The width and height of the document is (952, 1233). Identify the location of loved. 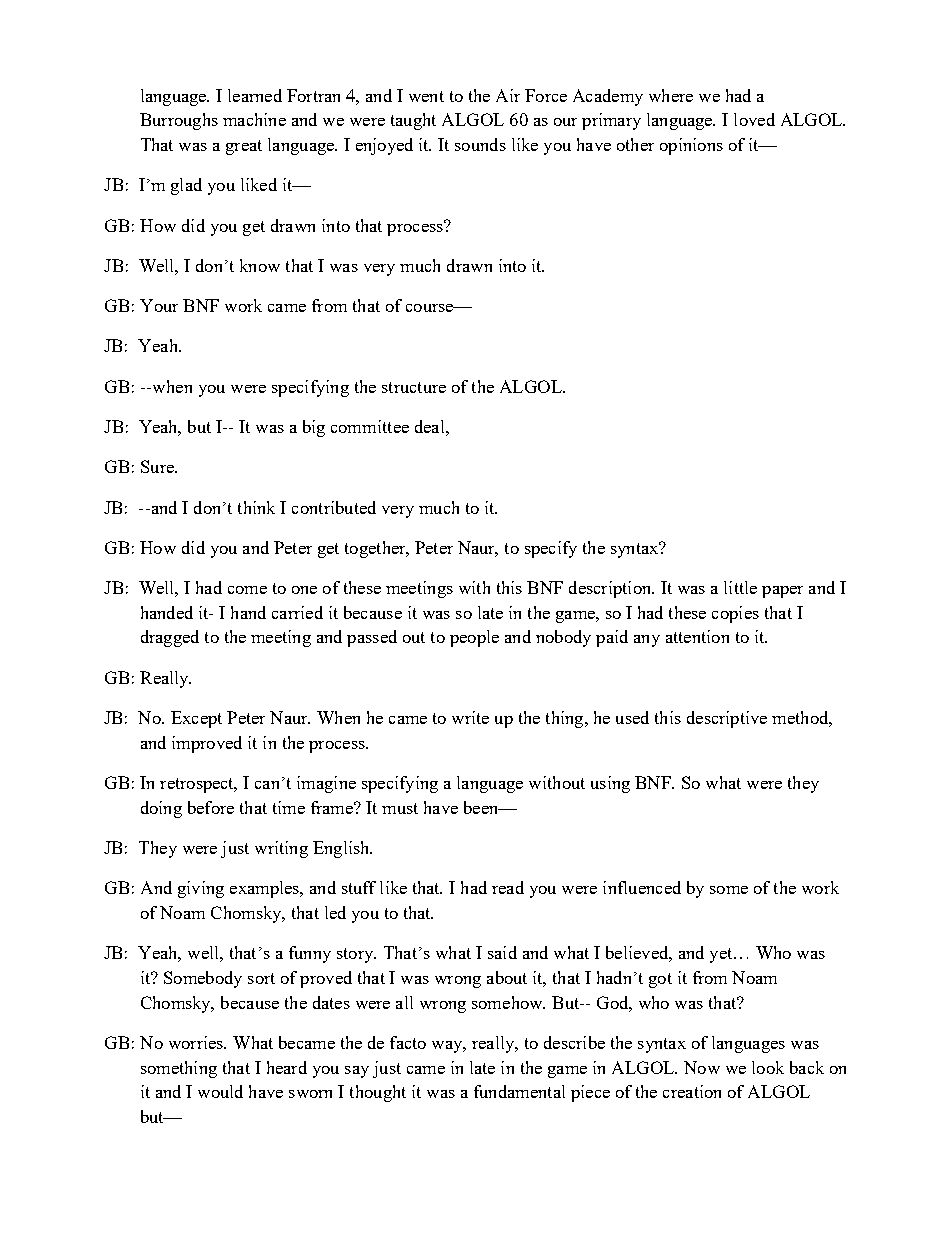
(754, 119).
